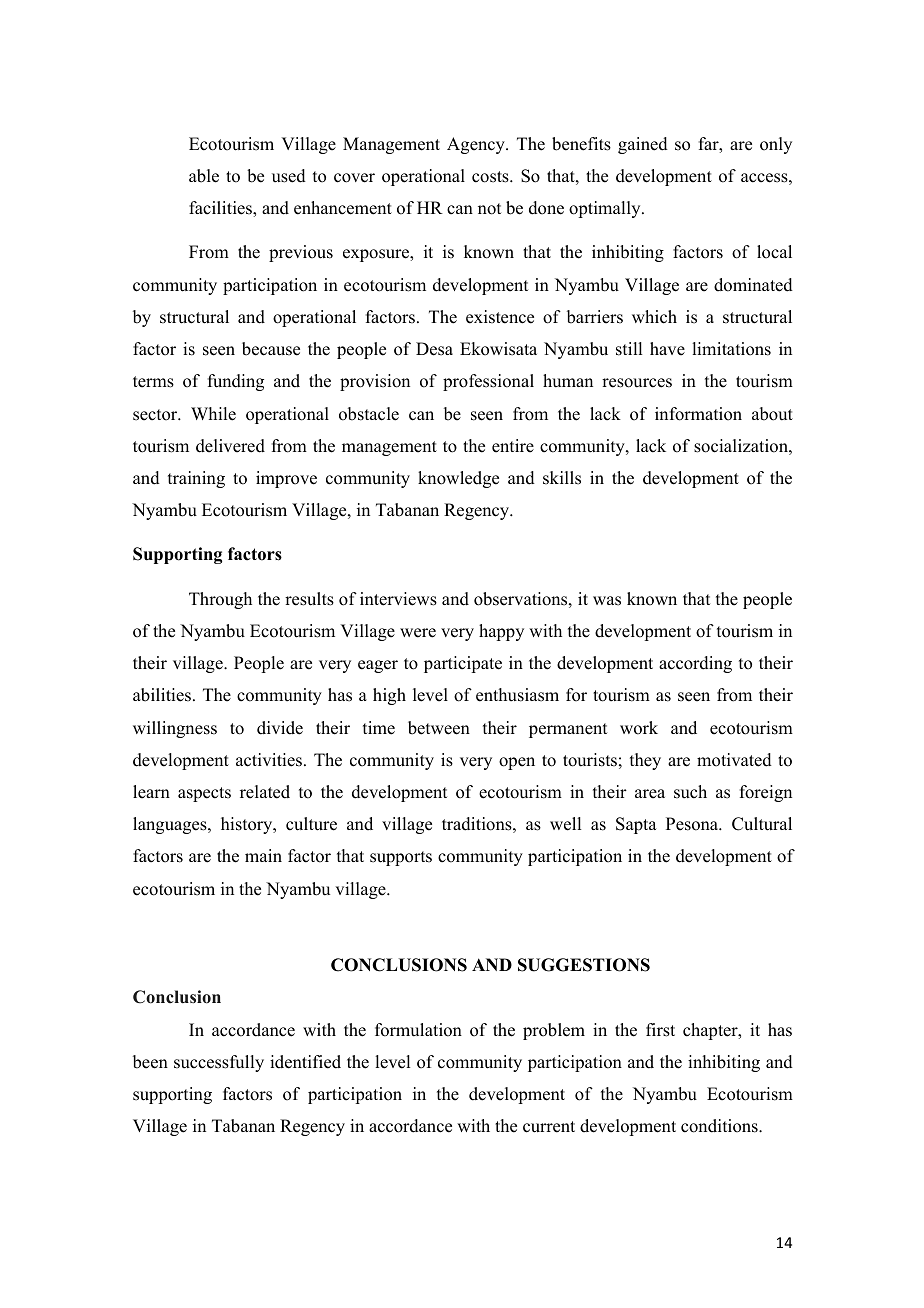 The height and width of the page is (1308, 924). I want to click on according, so click(695, 664).
